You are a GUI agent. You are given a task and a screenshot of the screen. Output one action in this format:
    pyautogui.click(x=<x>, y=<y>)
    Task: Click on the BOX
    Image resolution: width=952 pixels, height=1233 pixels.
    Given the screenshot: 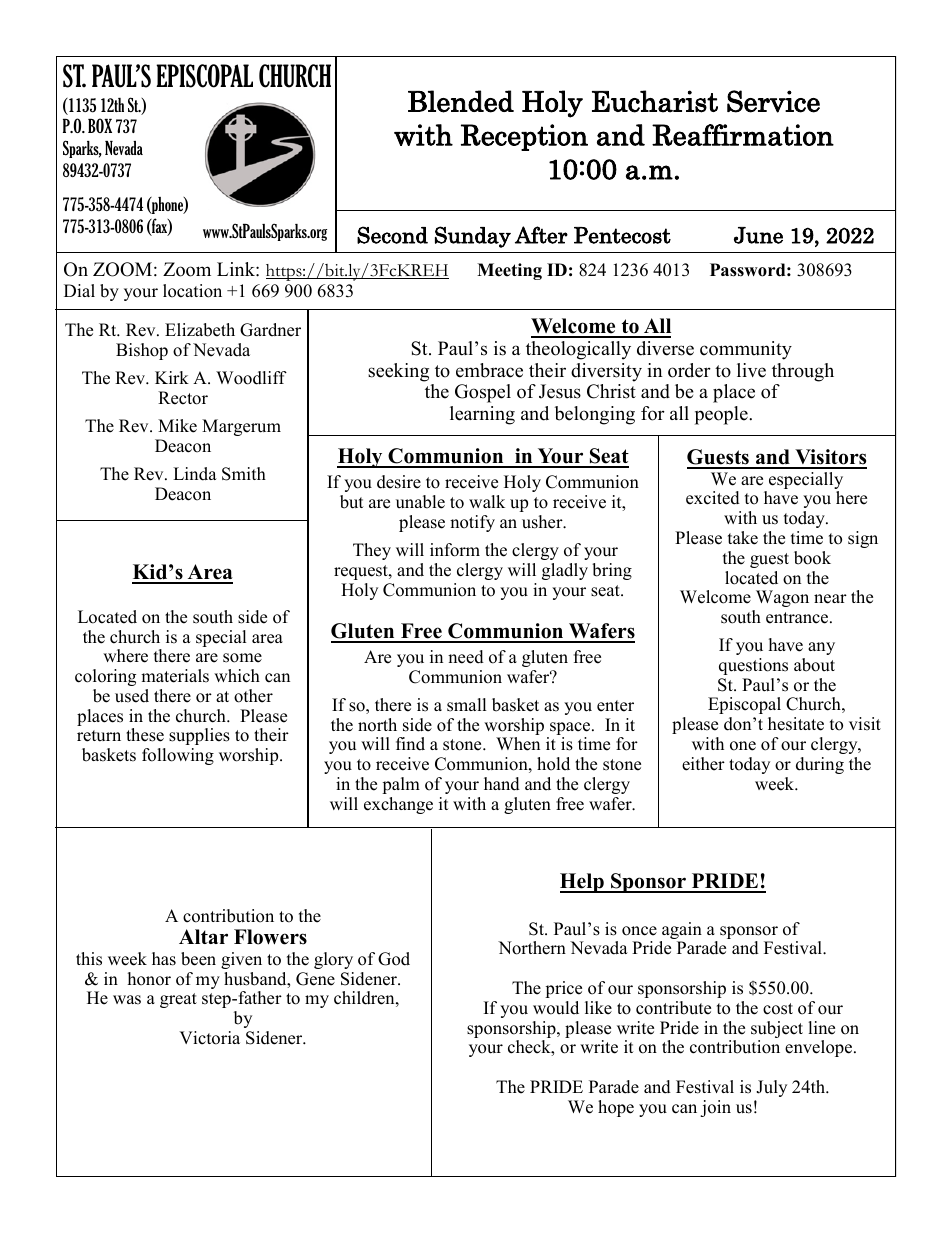 What is the action you would take?
    pyautogui.click(x=100, y=125)
